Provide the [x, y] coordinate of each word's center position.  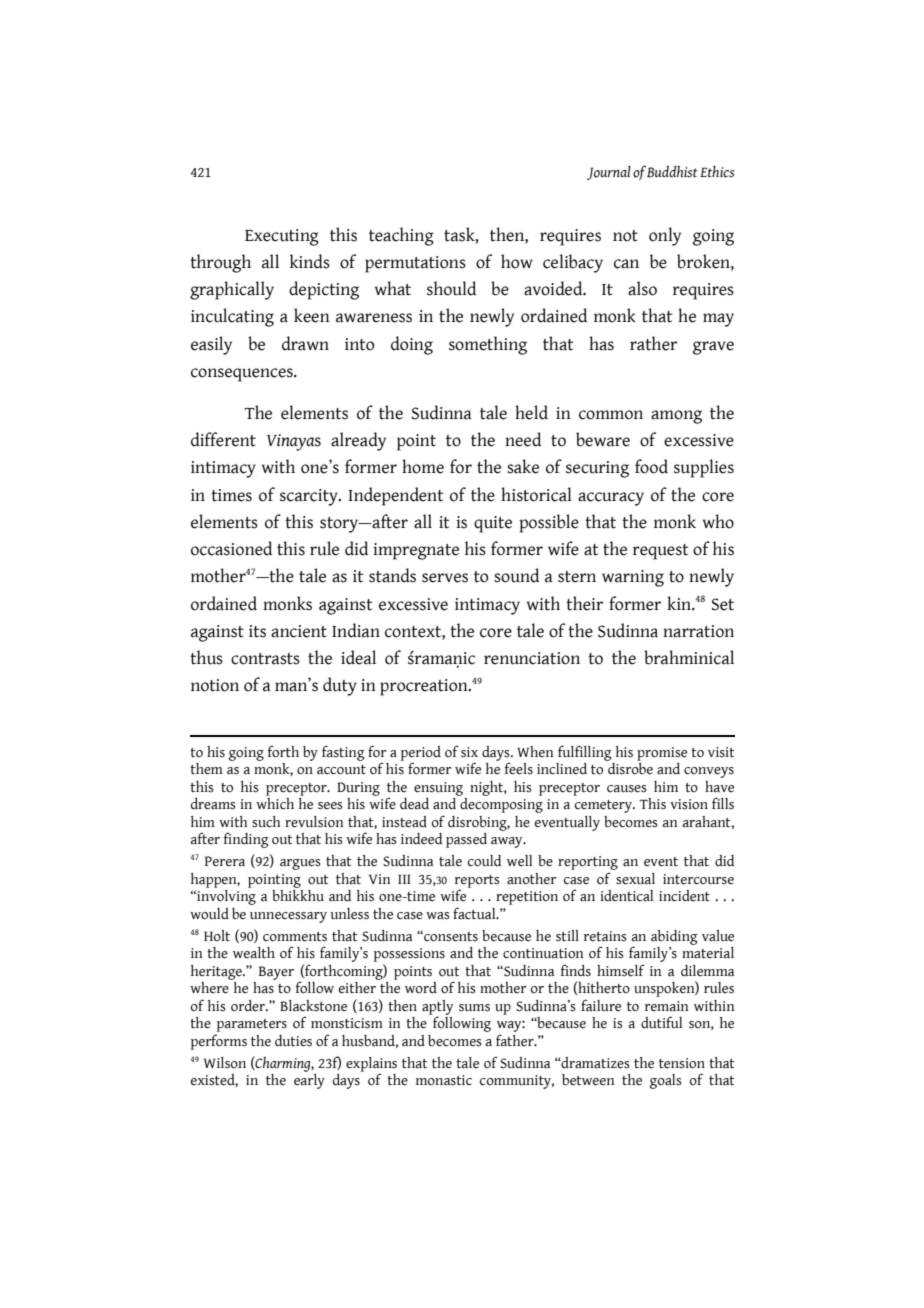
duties [293, 1041]
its [257, 631]
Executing [282, 237]
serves [445, 578]
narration [698, 631]
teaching [401, 236]
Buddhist [672, 171]
